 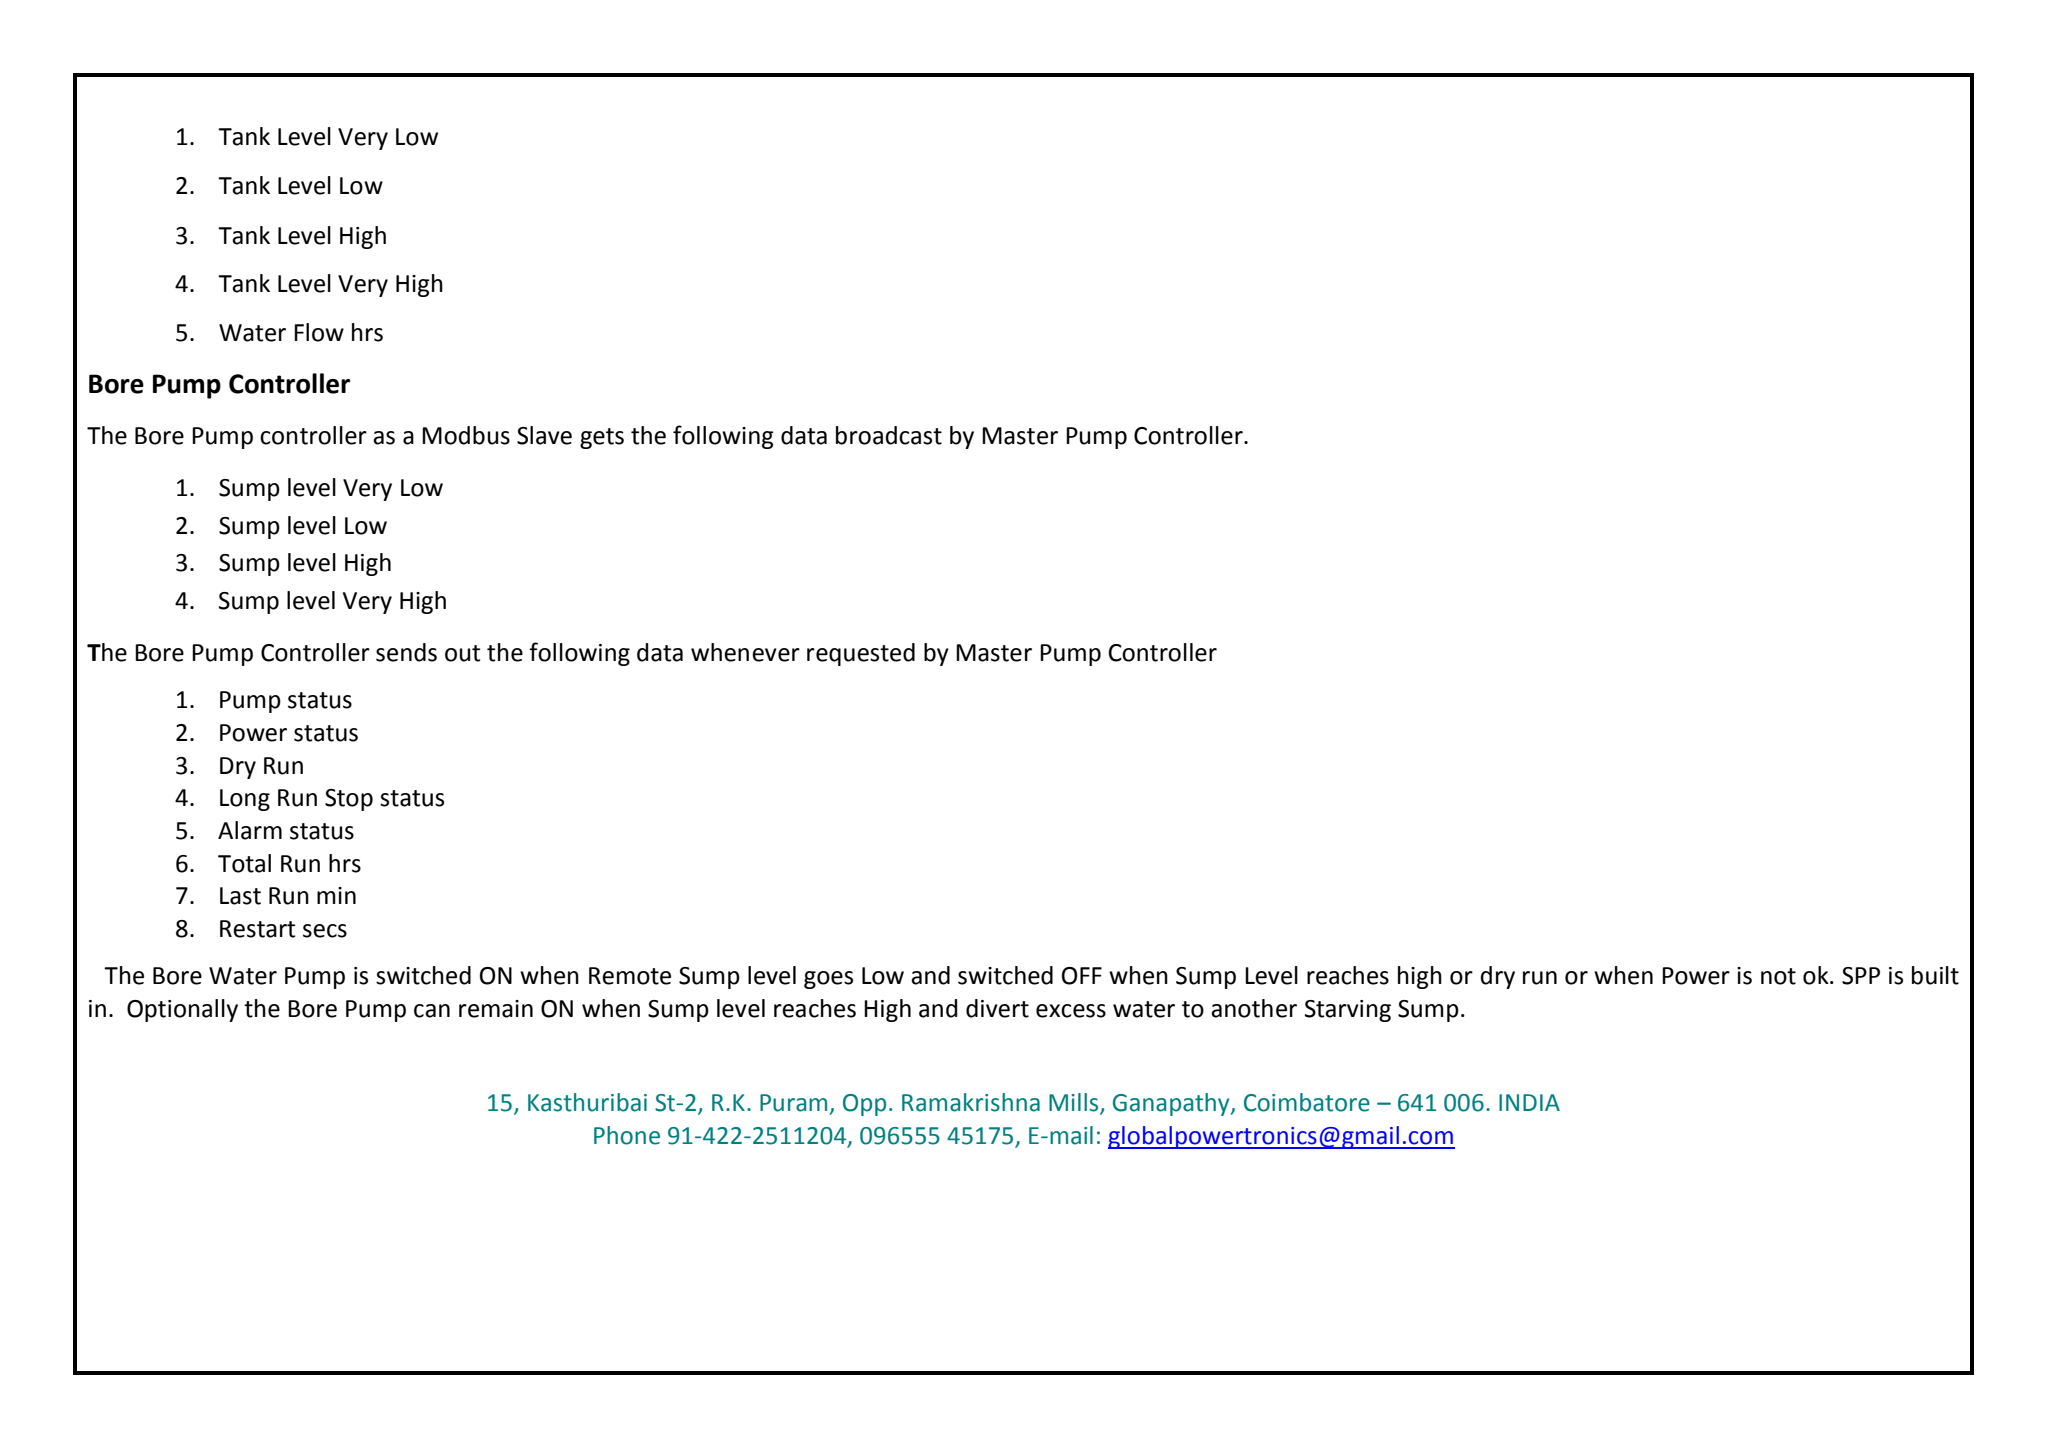 What do you see at coordinates (319, 332) in the page?
I see `Flow` at bounding box center [319, 332].
